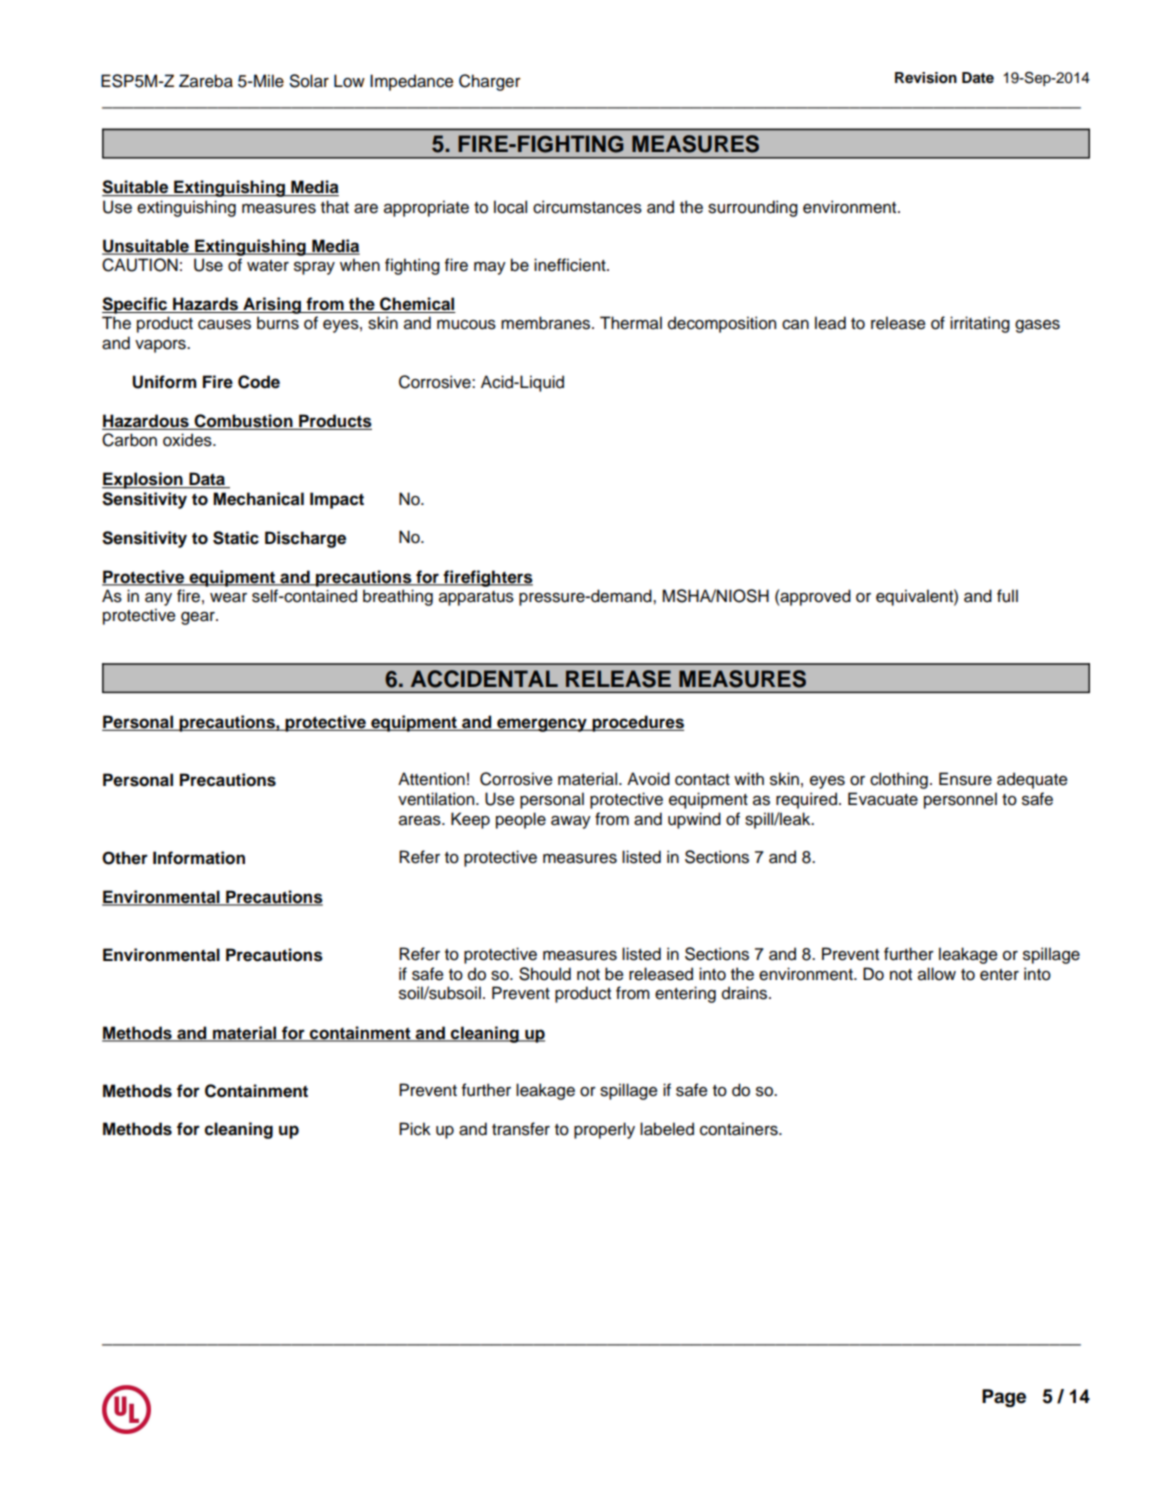 This document has width=1160, height=1502. What do you see at coordinates (243, 422) in the document?
I see `Combustion` at bounding box center [243, 422].
